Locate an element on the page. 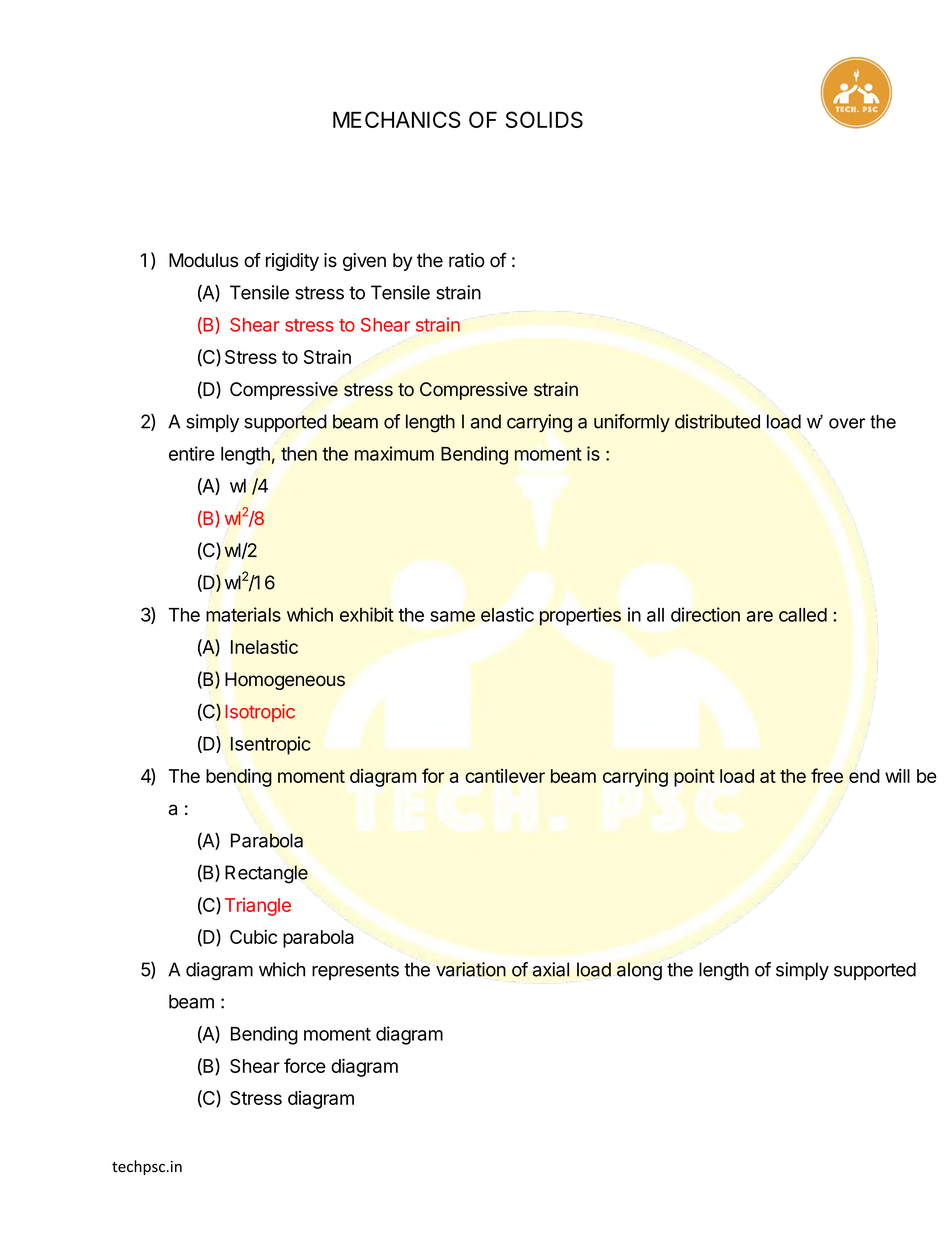 The image size is (952, 1233). and is located at coordinates (486, 421).
